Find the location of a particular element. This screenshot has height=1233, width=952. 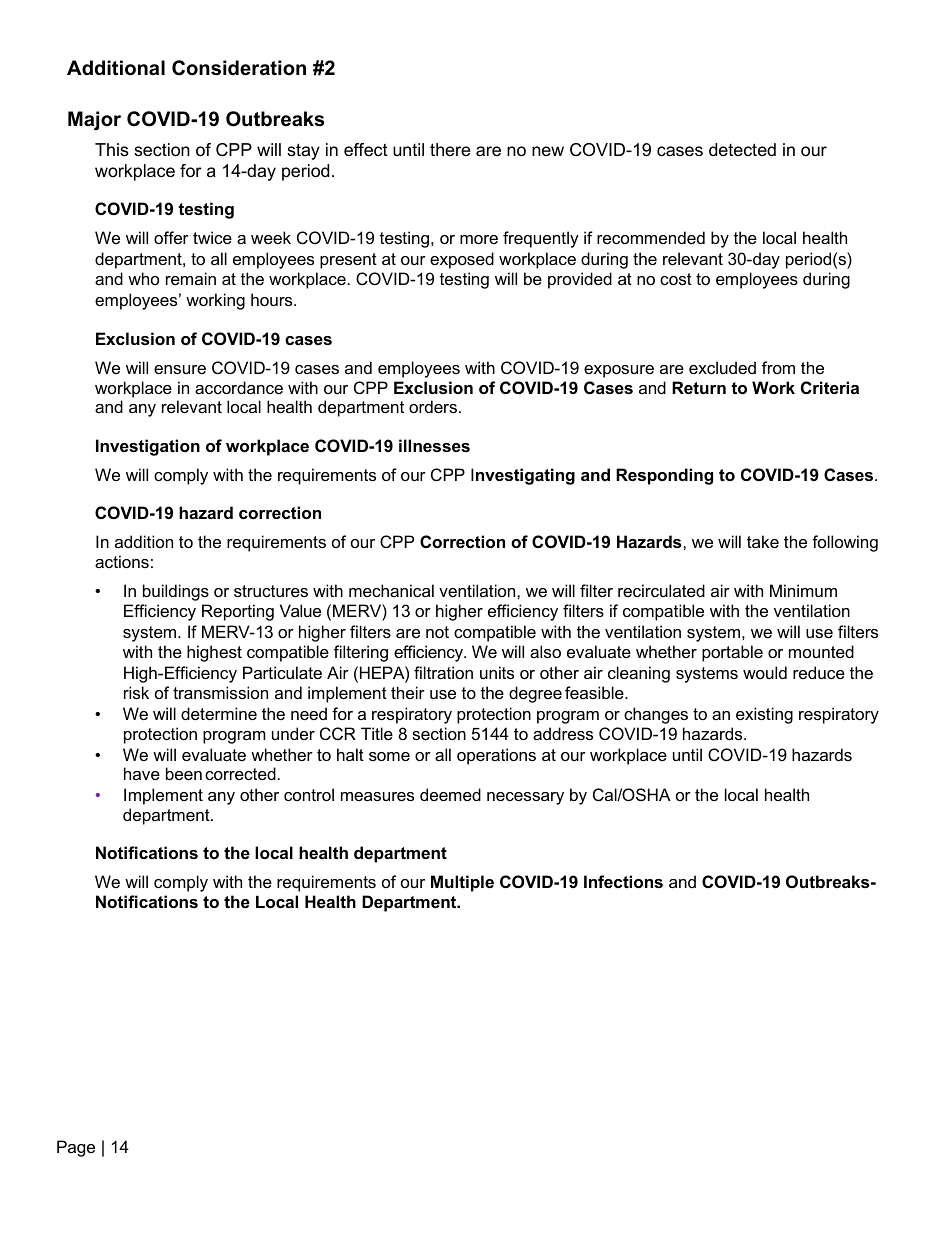

Minimum is located at coordinates (803, 590).
